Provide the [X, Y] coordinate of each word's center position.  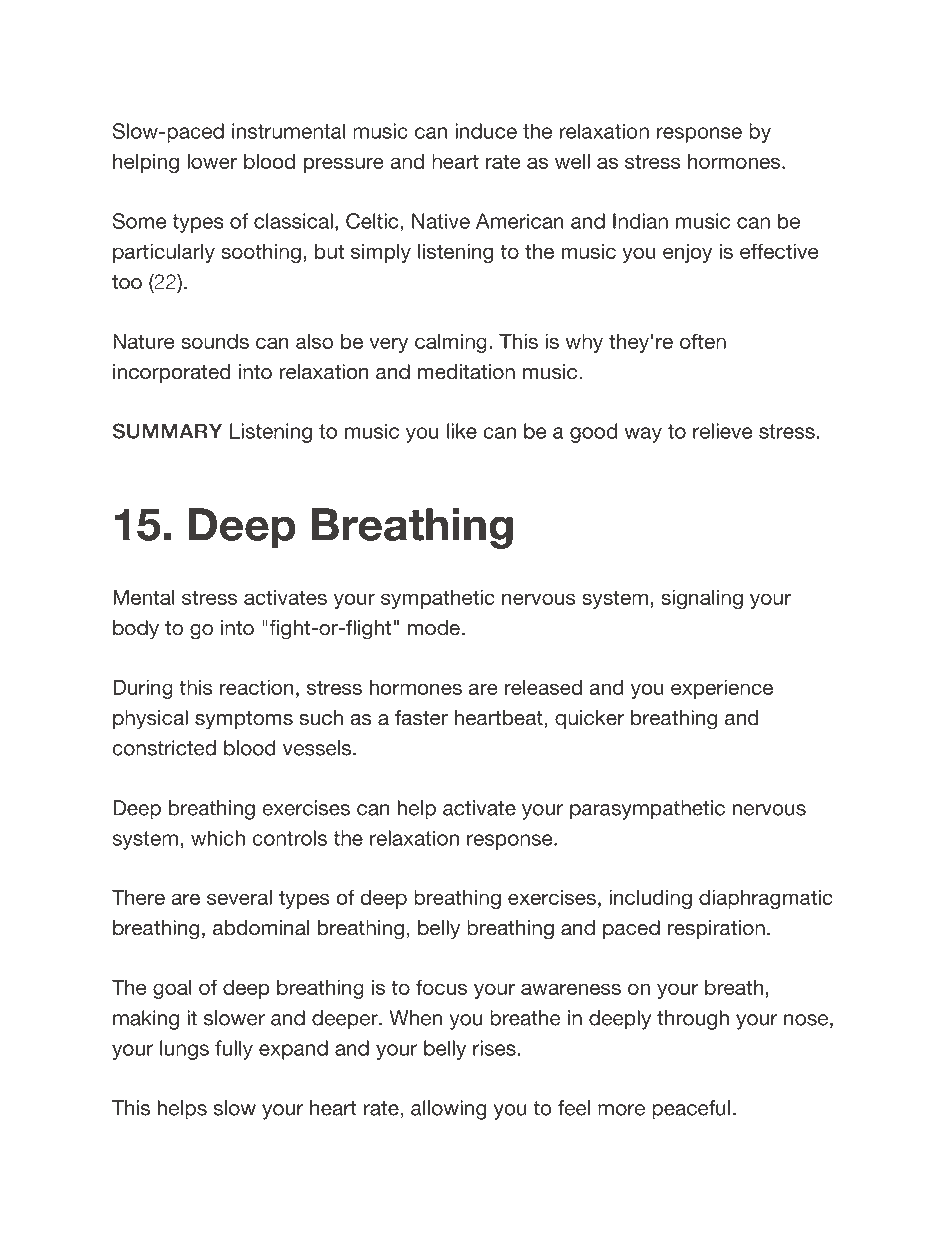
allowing [448, 1110]
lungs [184, 1050]
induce [486, 131]
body [136, 630]
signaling [702, 599]
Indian [640, 221]
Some [140, 221]
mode [434, 628]
